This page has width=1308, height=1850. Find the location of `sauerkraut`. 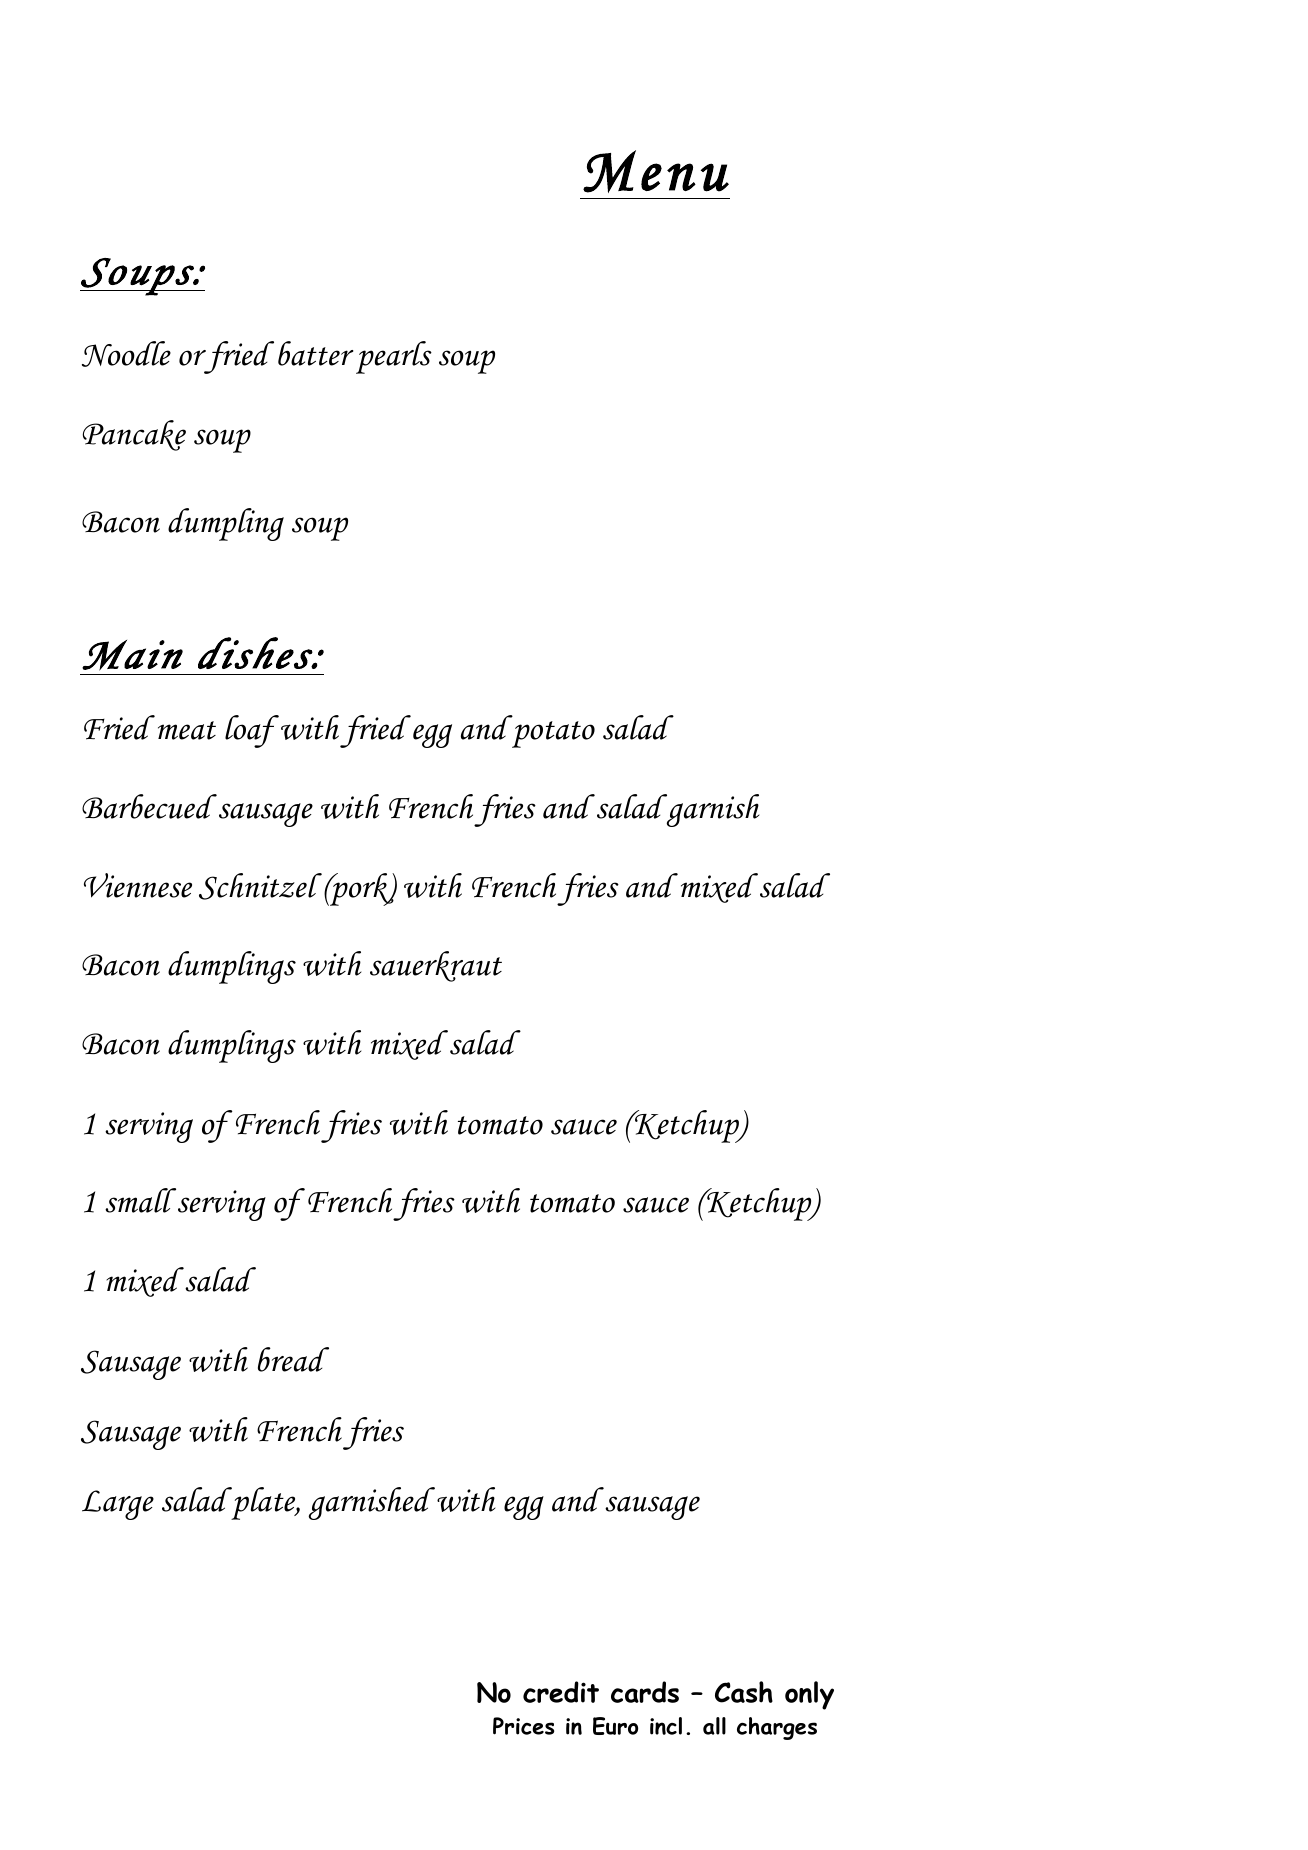

sauerkraut is located at coordinates (436, 966).
